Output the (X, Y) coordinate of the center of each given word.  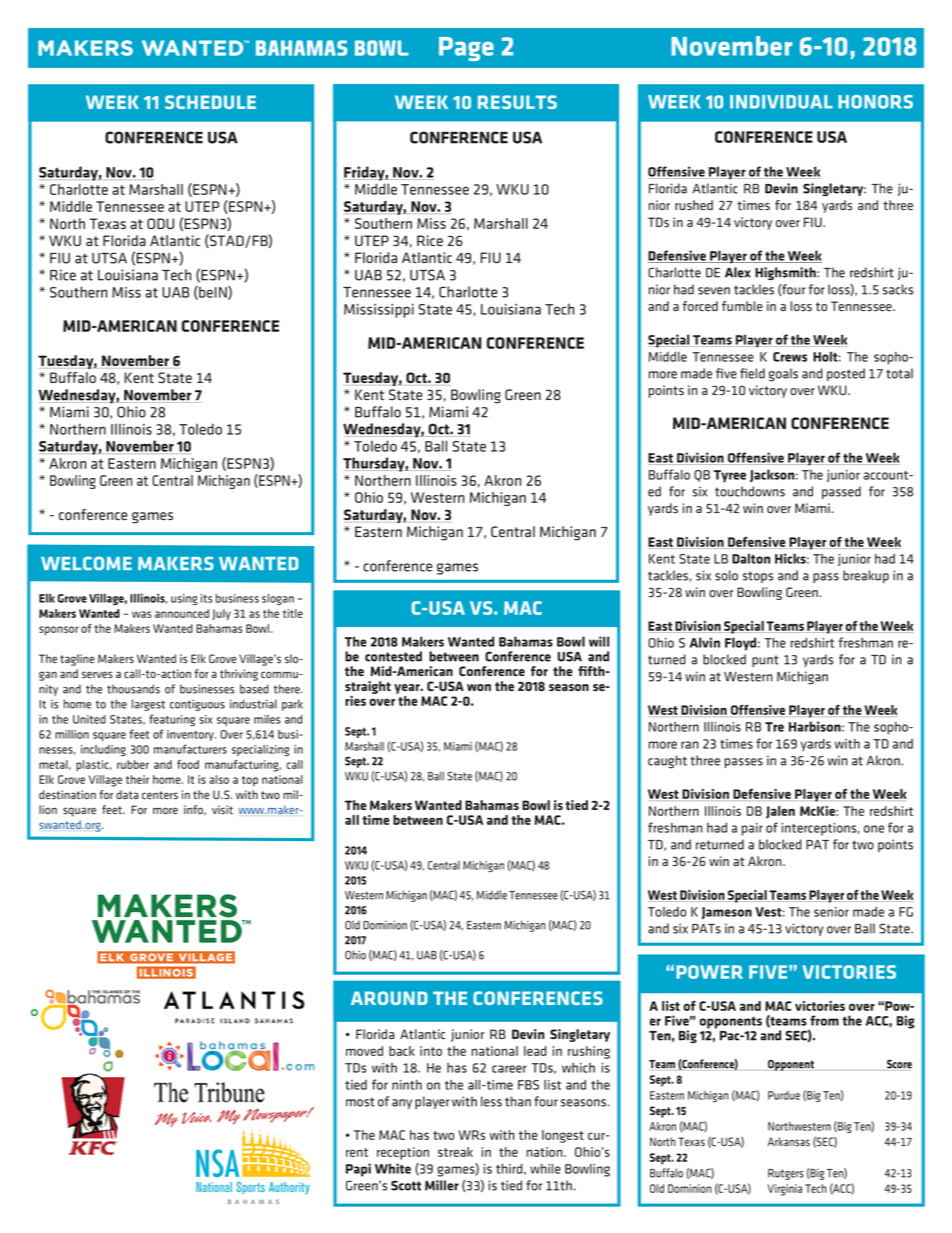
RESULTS (517, 102)
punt (765, 661)
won (479, 687)
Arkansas (789, 1141)
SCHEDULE (210, 102)
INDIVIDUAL (781, 102)
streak (455, 1152)
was (141, 614)
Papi (358, 1170)
